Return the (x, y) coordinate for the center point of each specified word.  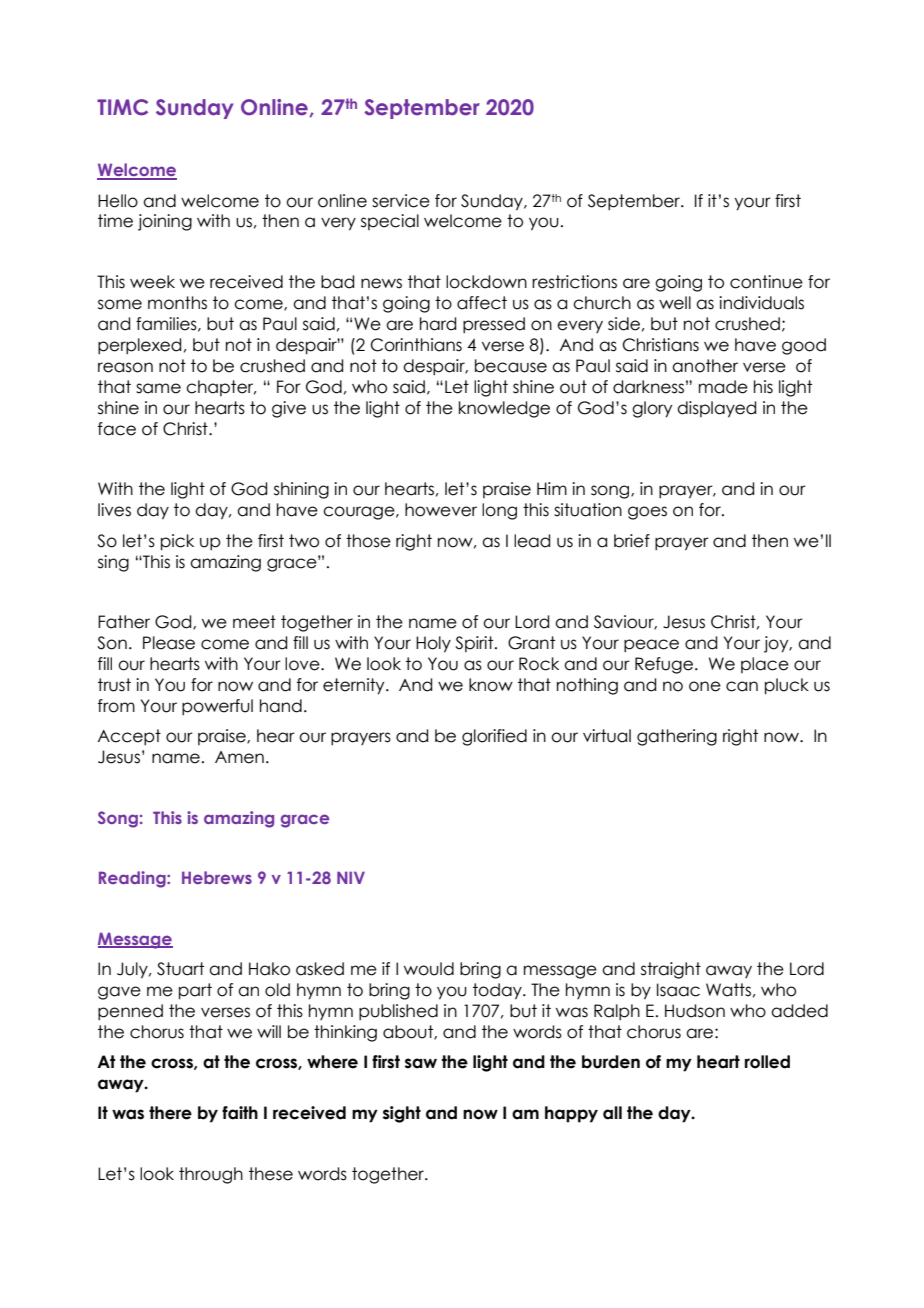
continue (766, 282)
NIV (351, 877)
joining (165, 222)
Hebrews (217, 877)
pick (177, 542)
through (211, 1175)
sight (402, 1114)
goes (647, 513)
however (441, 510)
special (390, 222)
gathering (677, 737)
